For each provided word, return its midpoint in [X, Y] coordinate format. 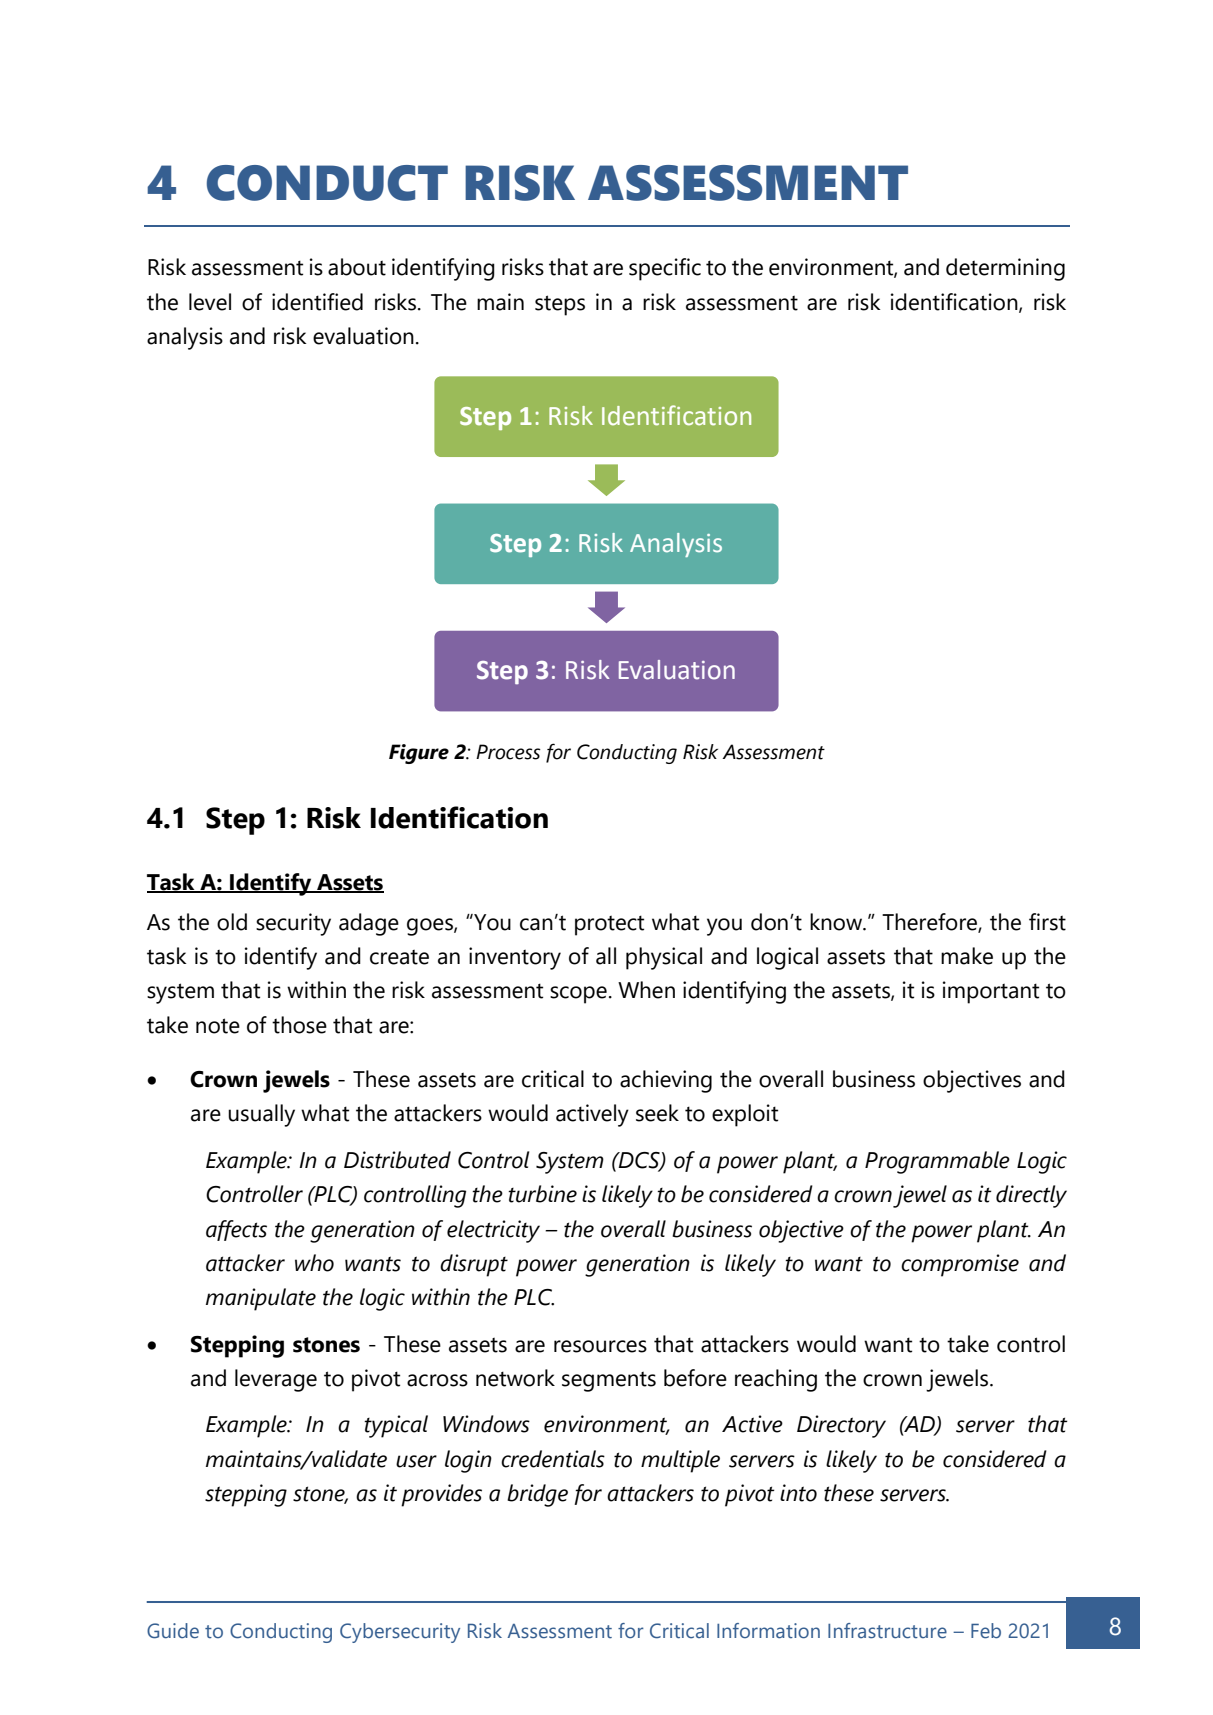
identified [317, 302]
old [232, 922]
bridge [537, 1495]
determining [1005, 269]
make [967, 956]
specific [665, 269]
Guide [173, 1631]
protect [609, 925]
